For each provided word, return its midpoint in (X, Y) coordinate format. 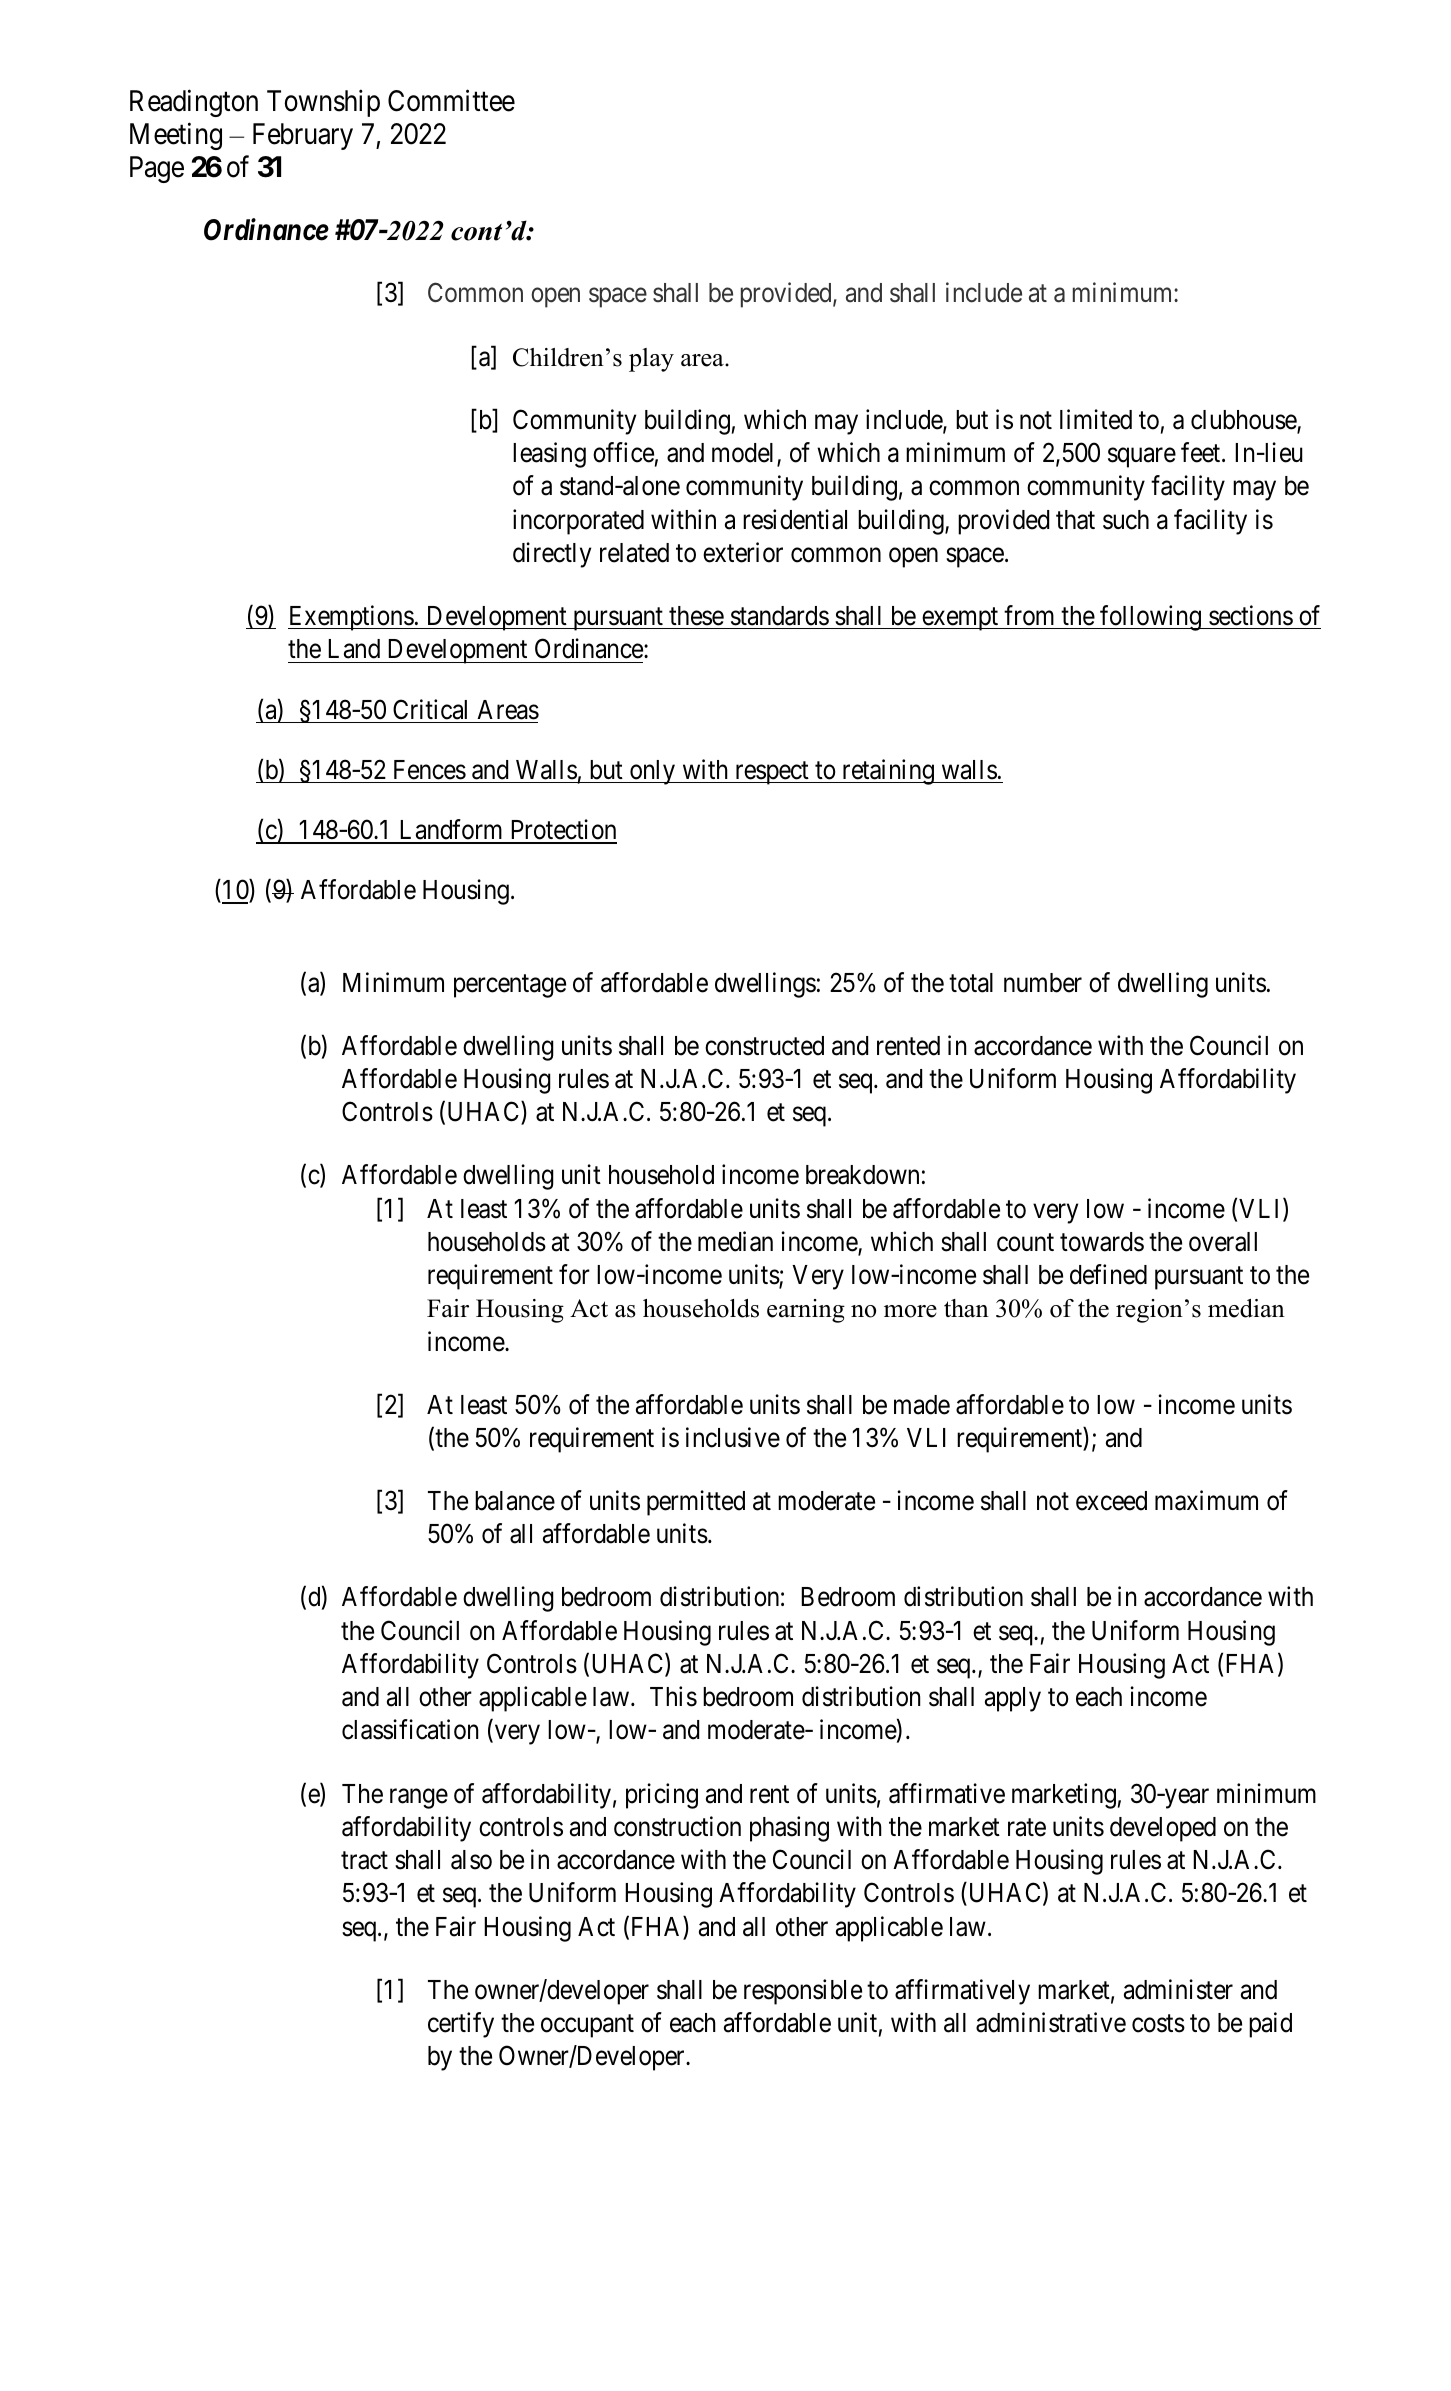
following (1150, 618)
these (696, 616)
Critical (430, 709)
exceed (1111, 1501)
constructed (764, 1046)
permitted (696, 1503)
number (1043, 983)
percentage (510, 986)
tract (364, 1861)
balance (515, 1501)
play (651, 360)
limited (1096, 419)
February (303, 136)
